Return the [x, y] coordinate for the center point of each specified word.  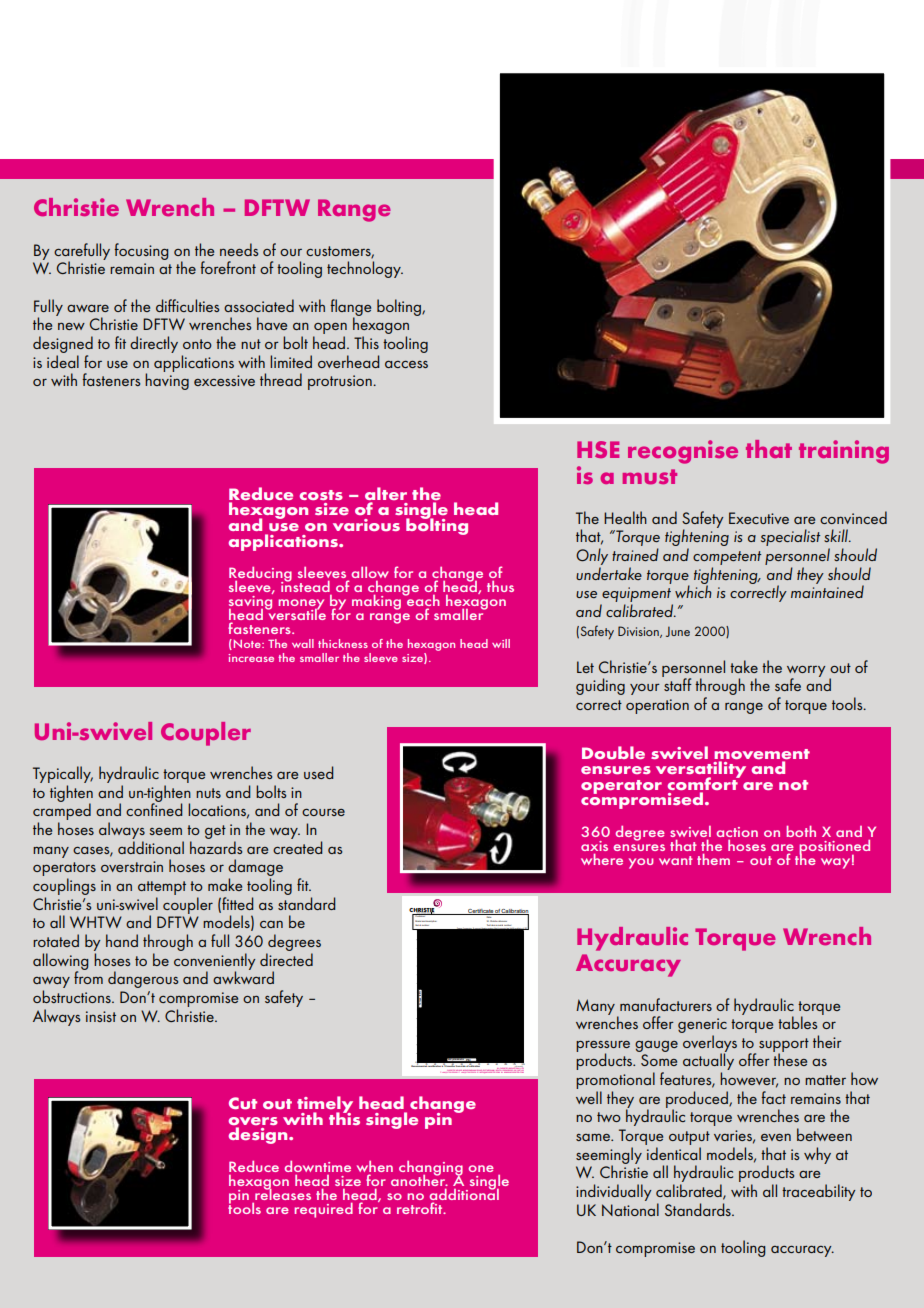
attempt [162, 889]
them [713, 859]
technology [365, 269]
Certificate [480, 912]
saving [250, 604]
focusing [141, 251]
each [422, 601]
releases [283, 1193]
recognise [683, 452]
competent [727, 558]
